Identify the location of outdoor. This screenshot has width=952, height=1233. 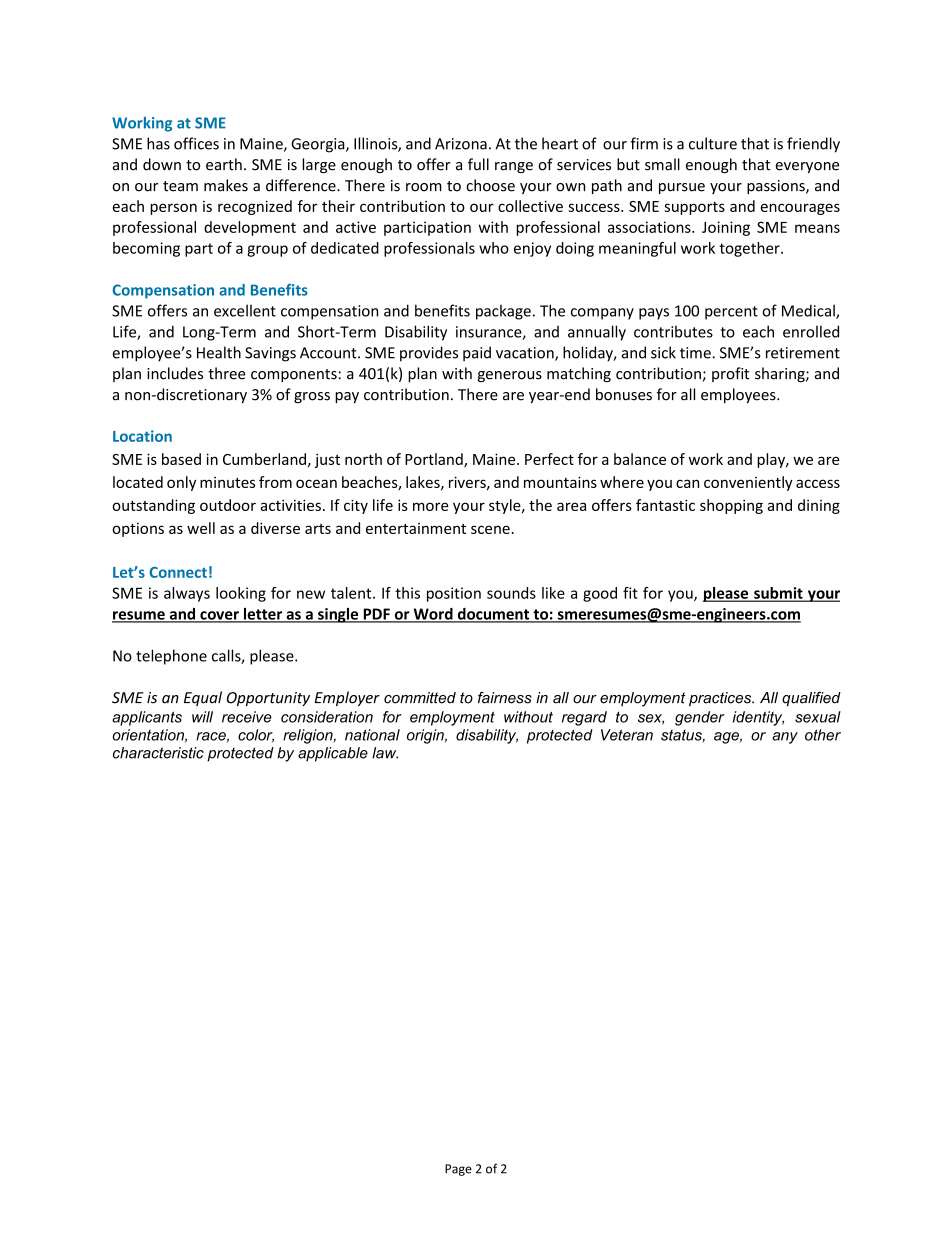
(228, 505).
